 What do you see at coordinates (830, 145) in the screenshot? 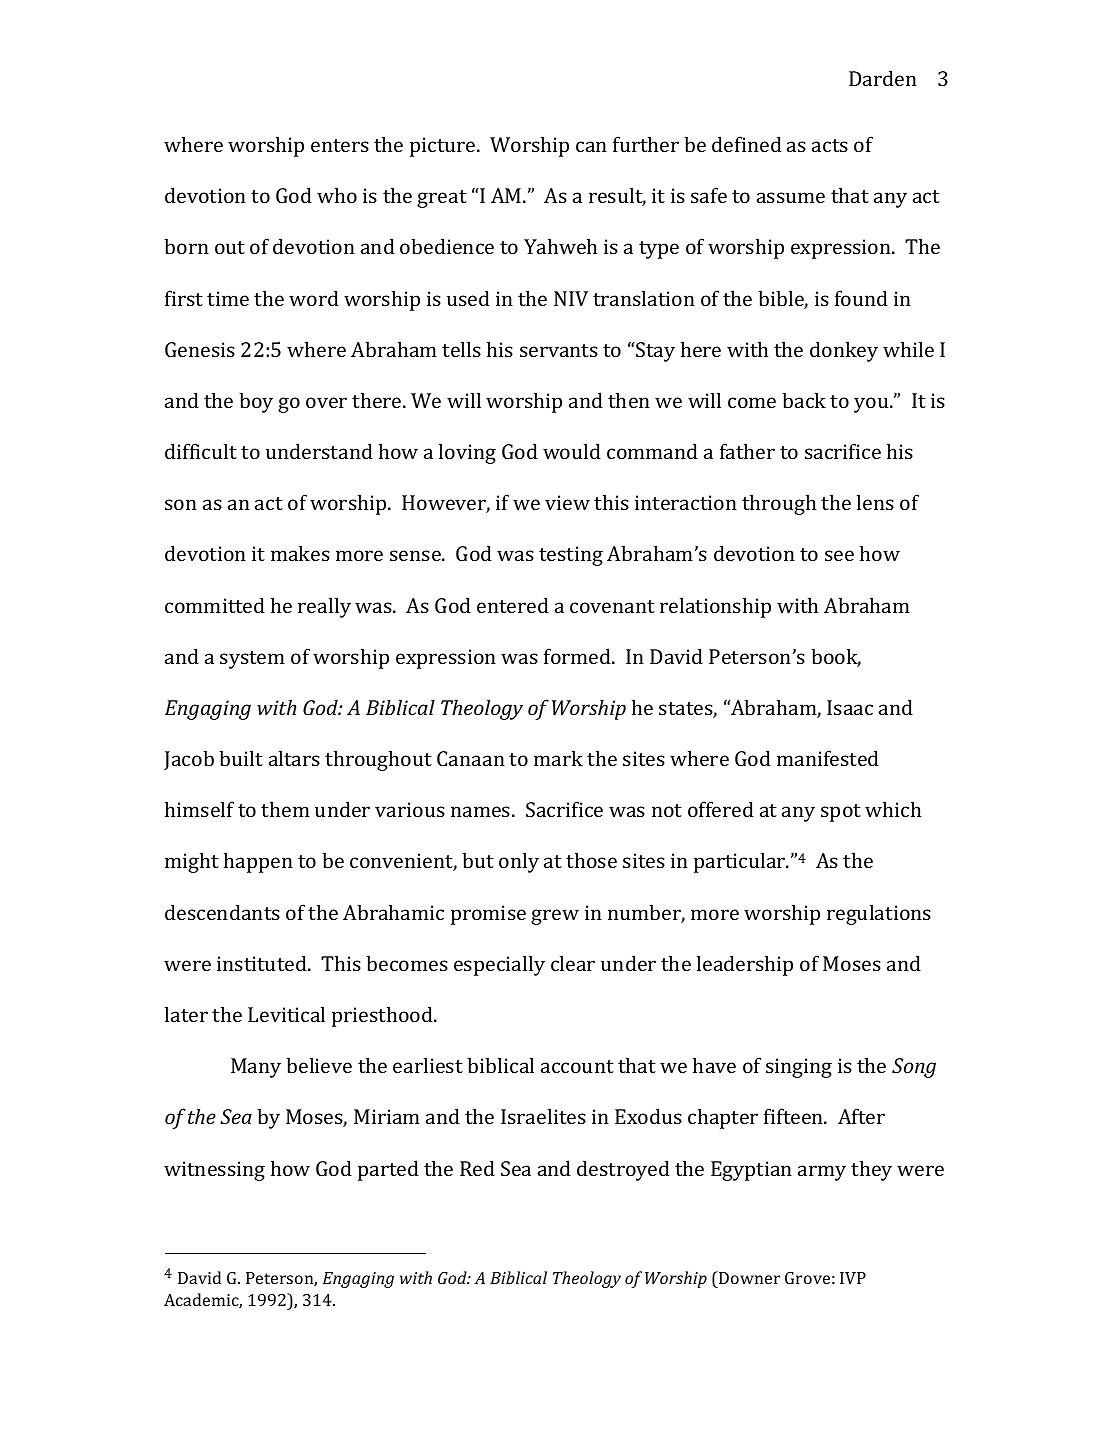
I see `acts` at bounding box center [830, 145].
